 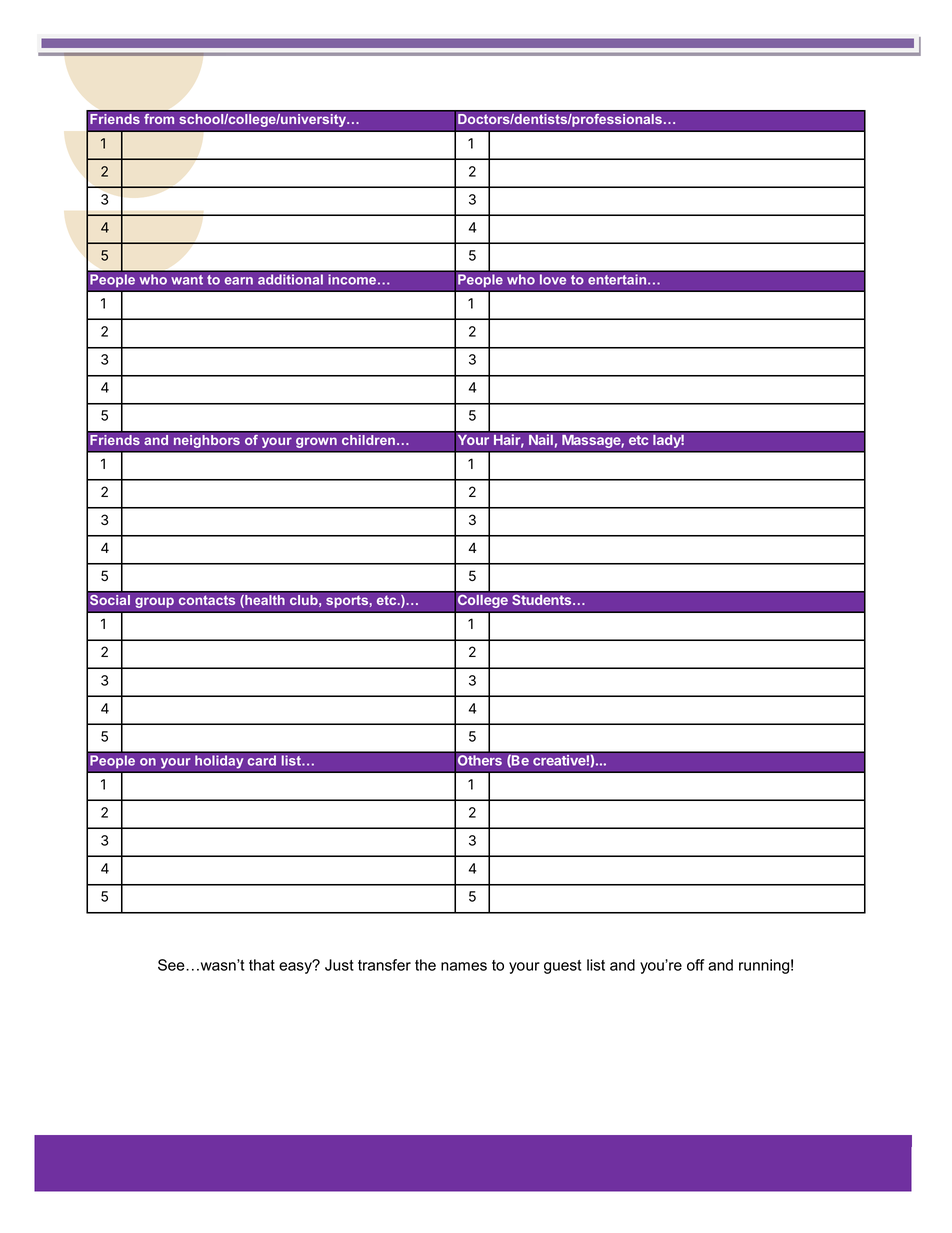 What do you see at coordinates (262, 965) in the screenshot?
I see `that` at bounding box center [262, 965].
